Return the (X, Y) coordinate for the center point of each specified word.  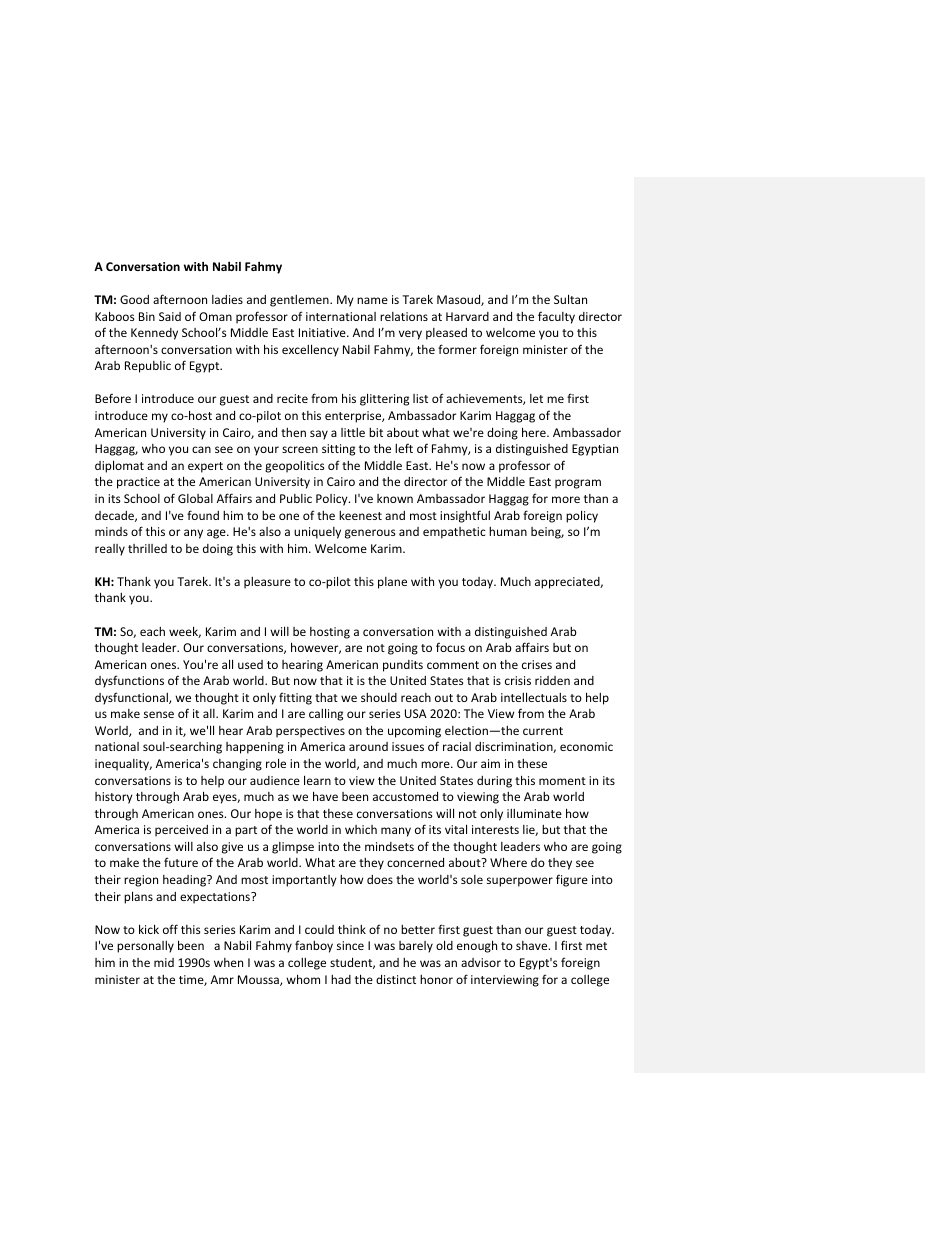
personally (145, 947)
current (543, 731)
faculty (556, 317)
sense (159, 714)
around (368, 746)
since (350, 945)
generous (370, 534)
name (372, 300)
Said (170, 316)
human (508, 531)
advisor (481, 962)
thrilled (147, 548)
